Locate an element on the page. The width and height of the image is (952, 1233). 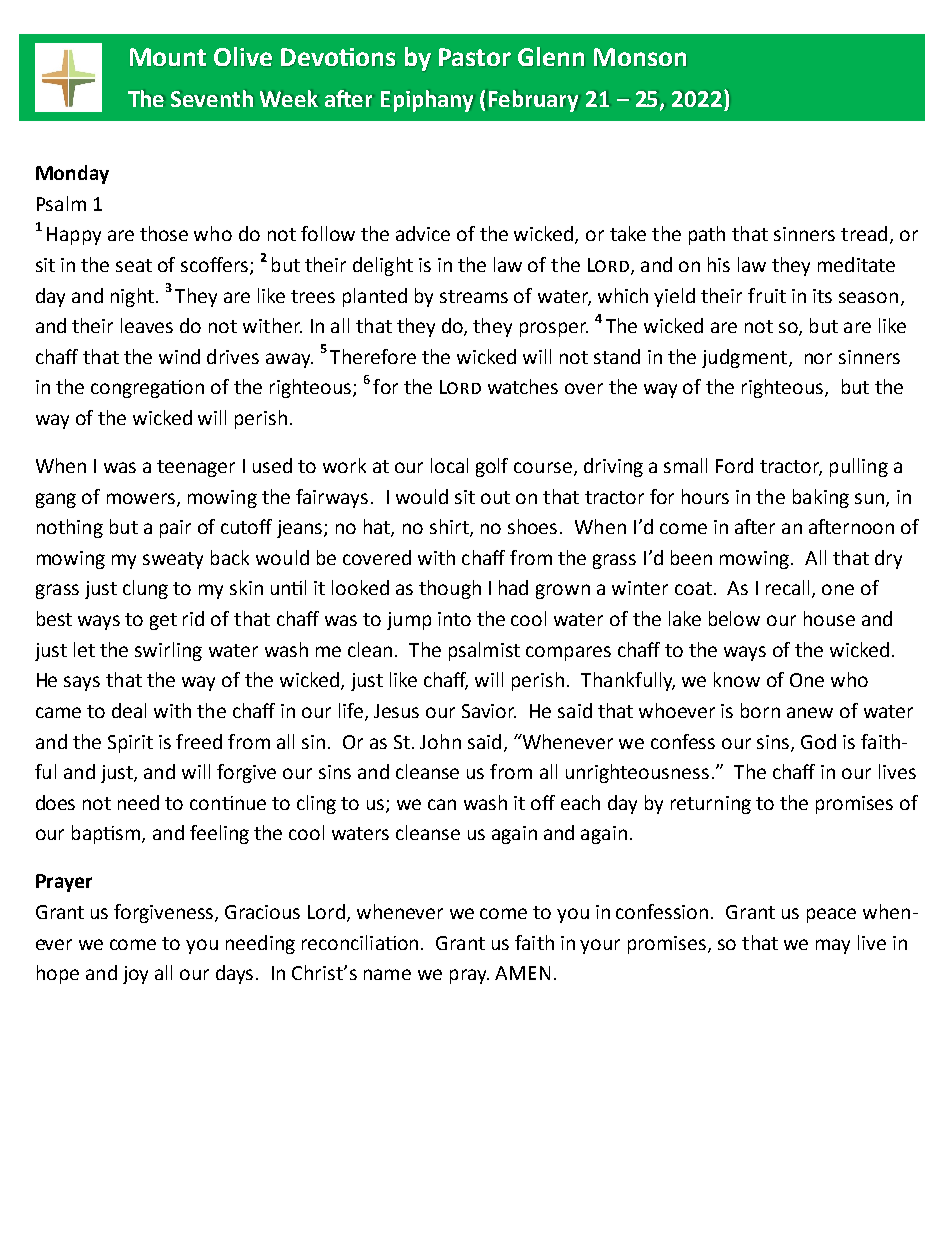
baking is located at coordinates (821, 498).
